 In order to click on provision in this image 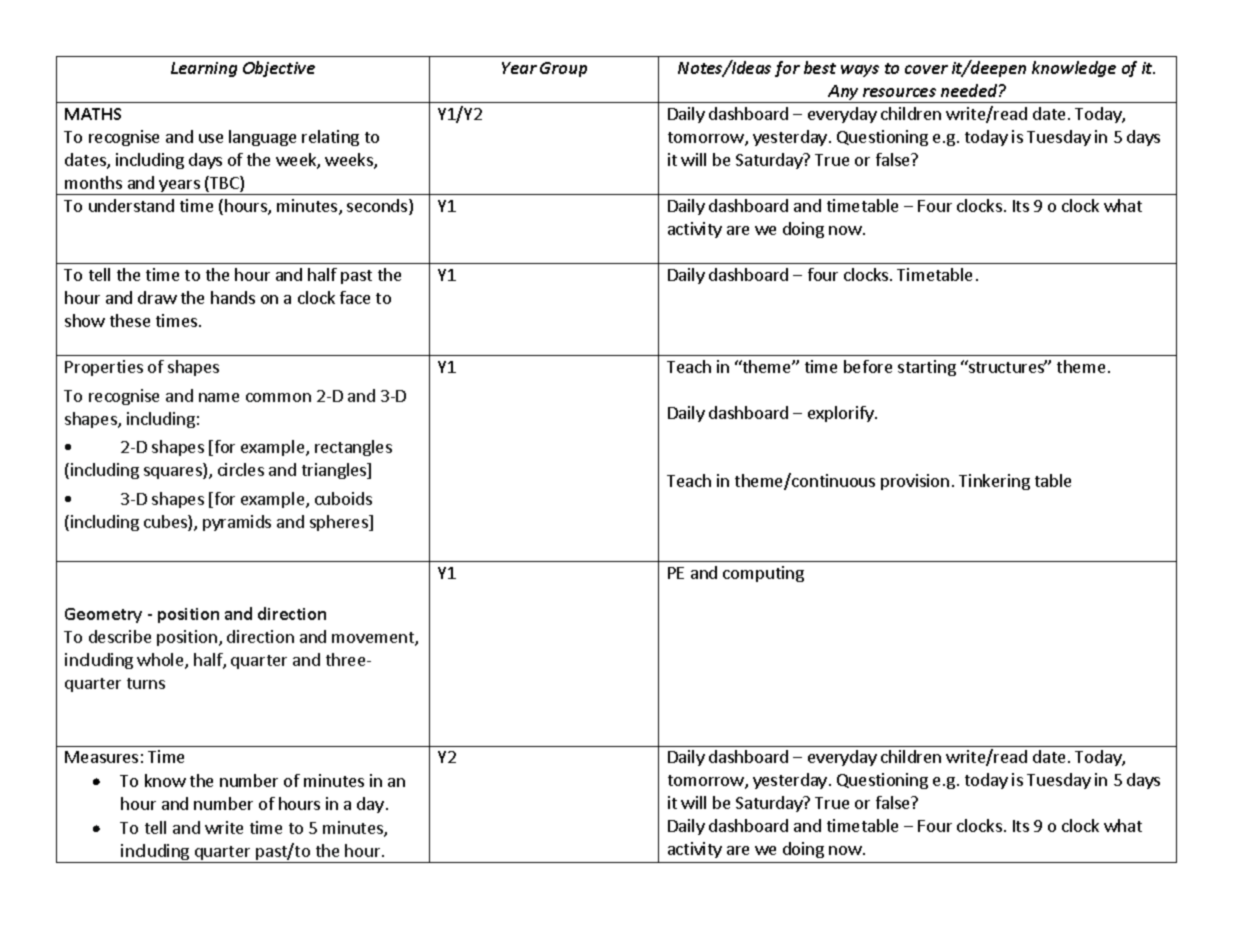, I will do `click(915, 482)`.
